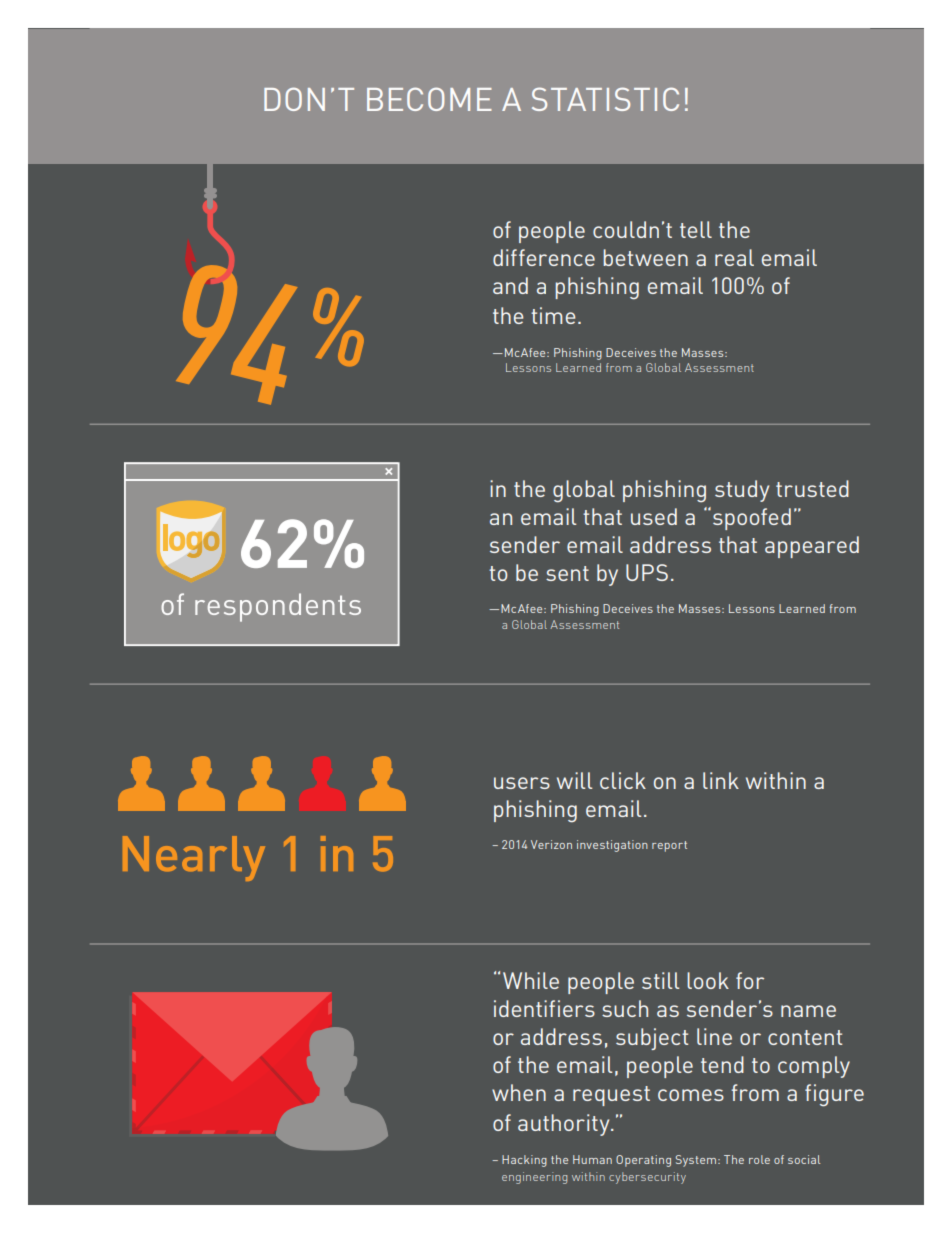 This page has width=952, height=1233. Describe the element at coordinates (804, 1159) in the page. I see `social` at that location.
